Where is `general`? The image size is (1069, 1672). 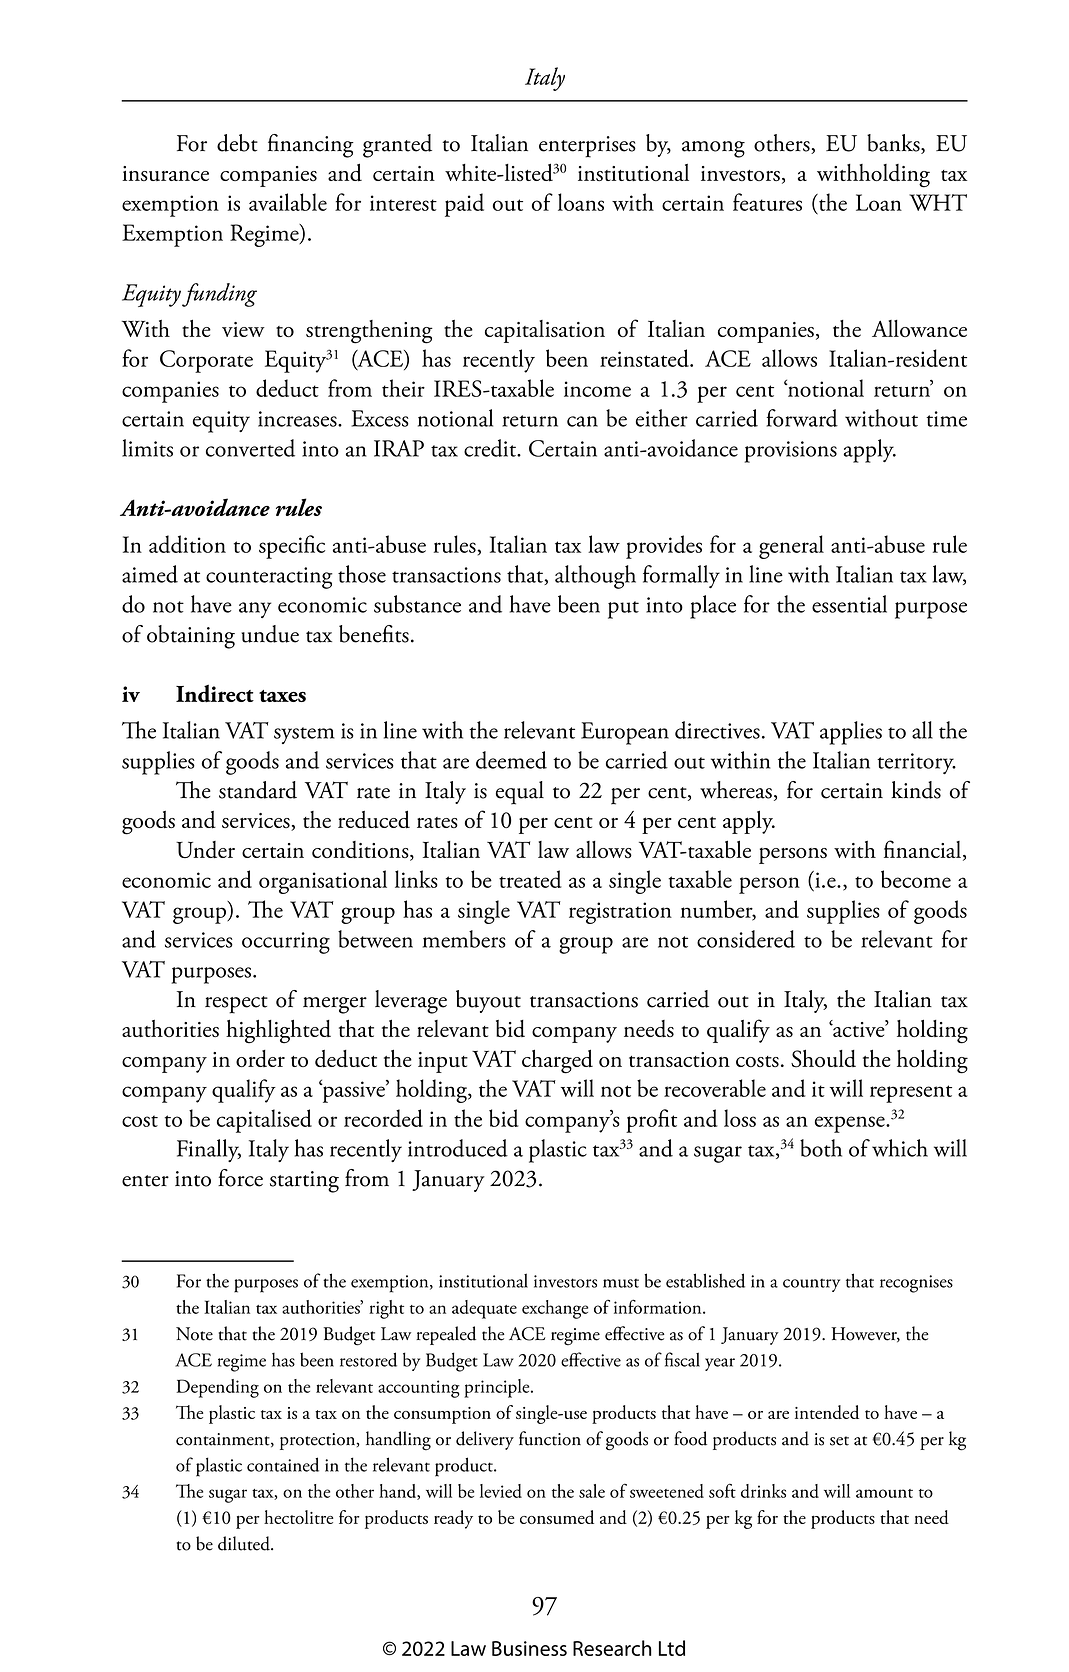 general is located at coordinates (791, 547).
